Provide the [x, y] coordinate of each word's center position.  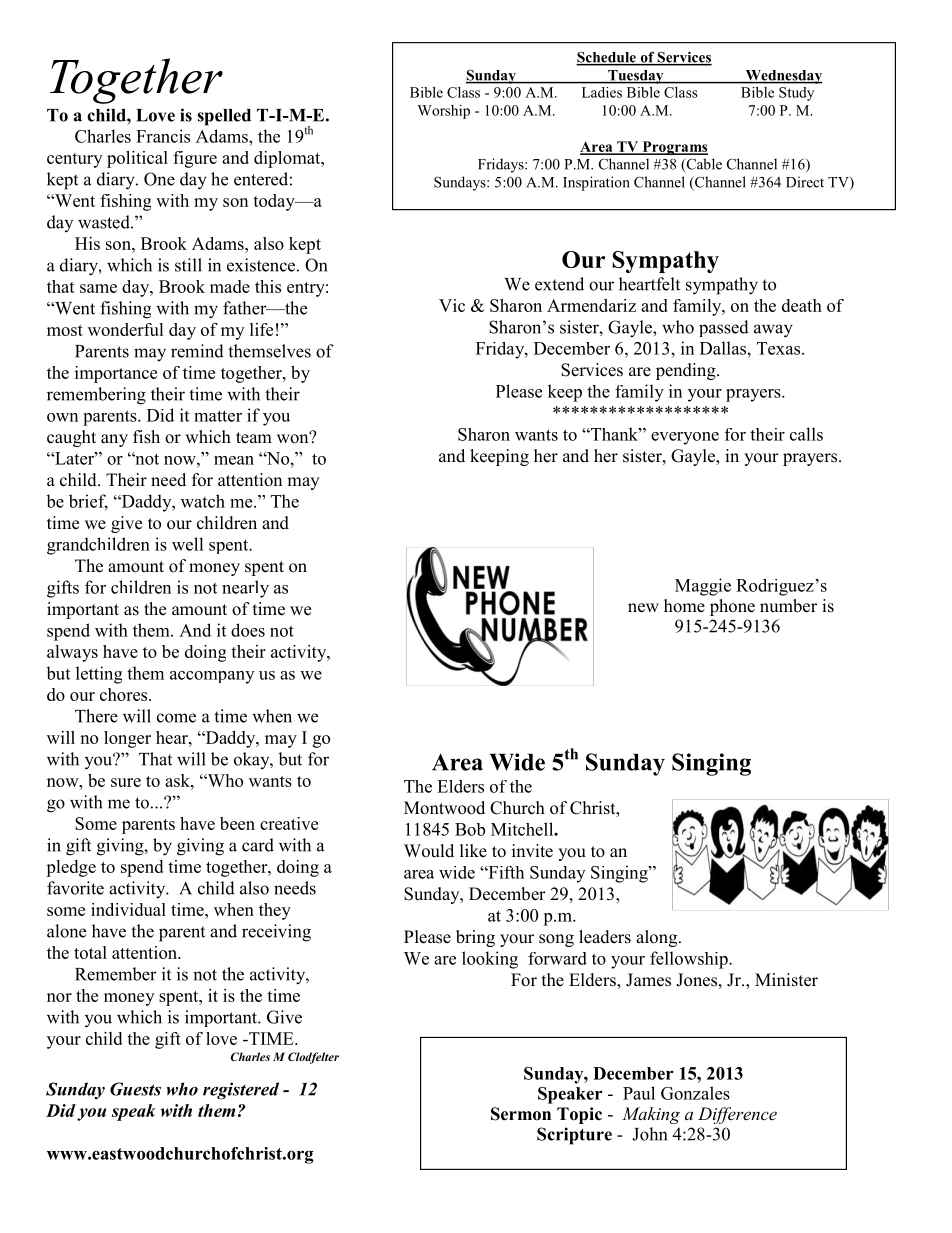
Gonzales [695, 1093]
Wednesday [783, 77]
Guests [135, 1089]
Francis [163, 136]
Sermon [521, 1114]
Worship [444, 112]
